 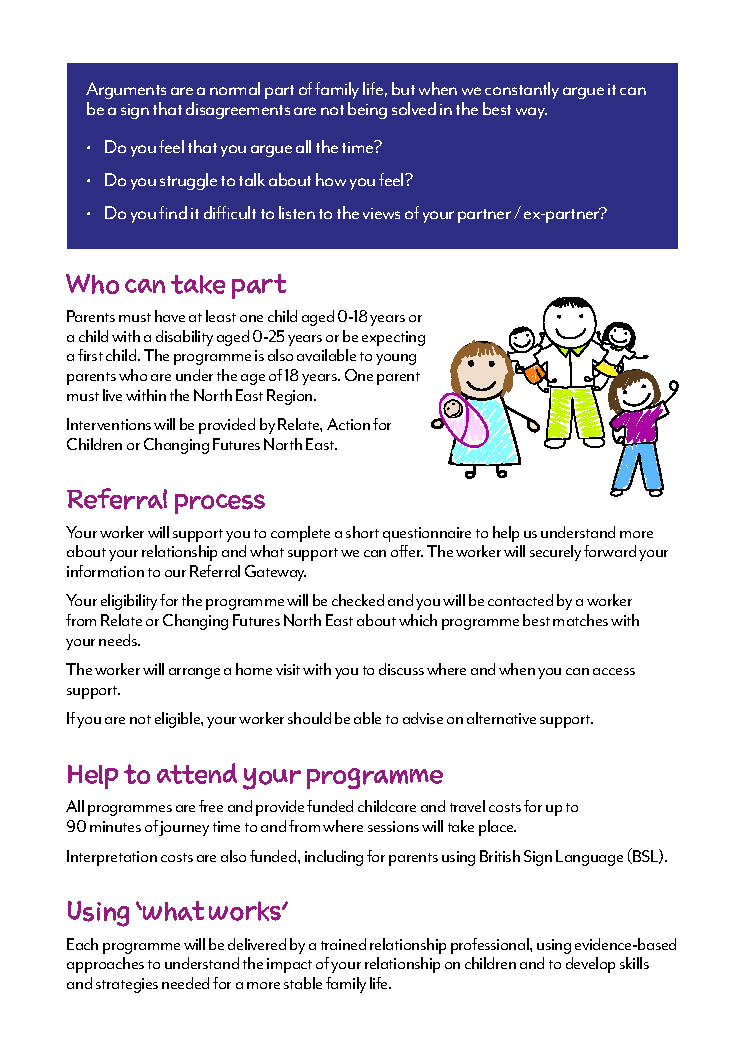 I want to click on being, so click(x=367, y=110).
